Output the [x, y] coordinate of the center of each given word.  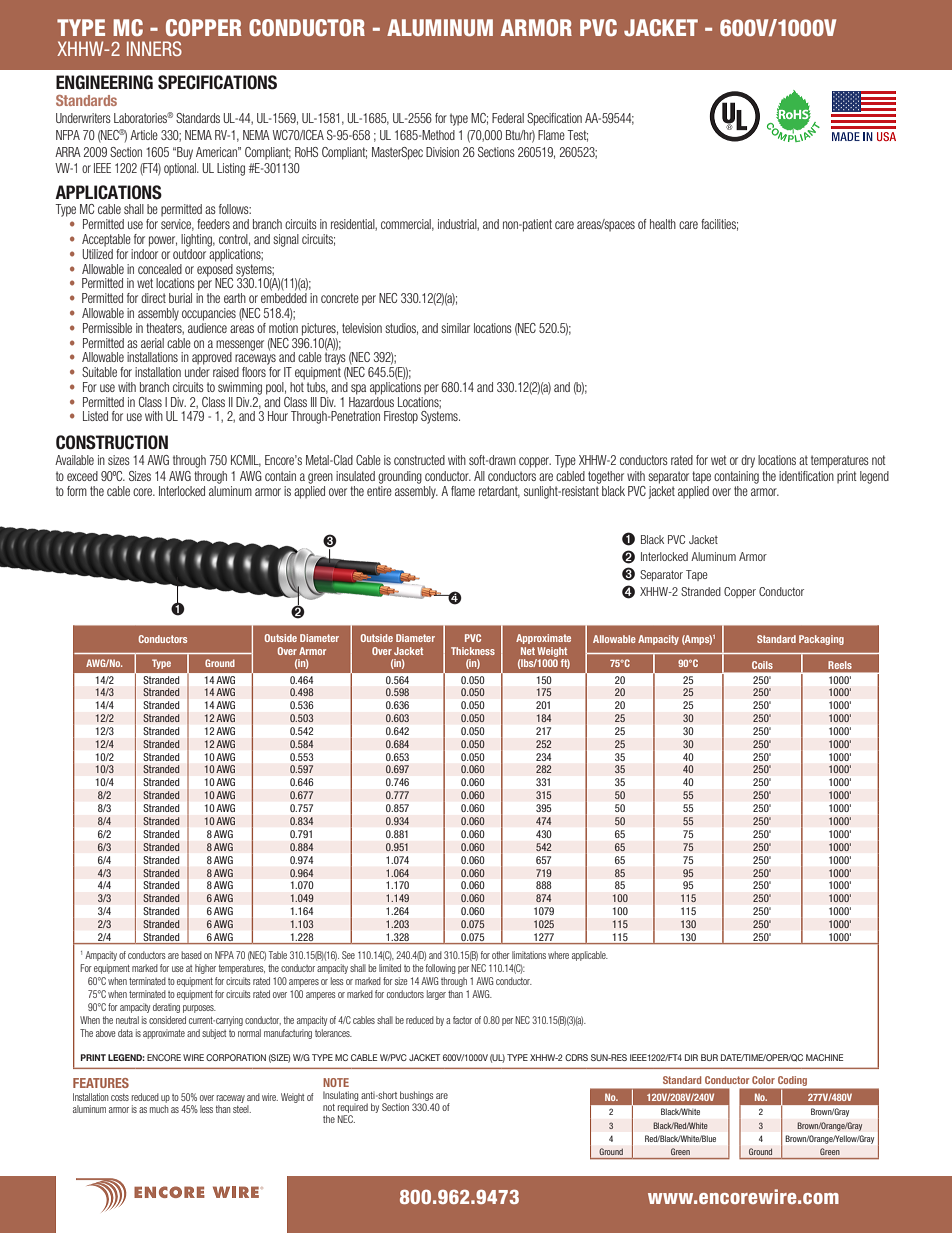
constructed [419, 460]
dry [748, 461]
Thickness [473, 651]
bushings [416, 1097]
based [191, 955]
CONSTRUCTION [112, 442]
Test [577, 136]
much [159, 1109]
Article [144, 135]
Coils [762, 665]
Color [763, 1080]
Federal [508, 118]
